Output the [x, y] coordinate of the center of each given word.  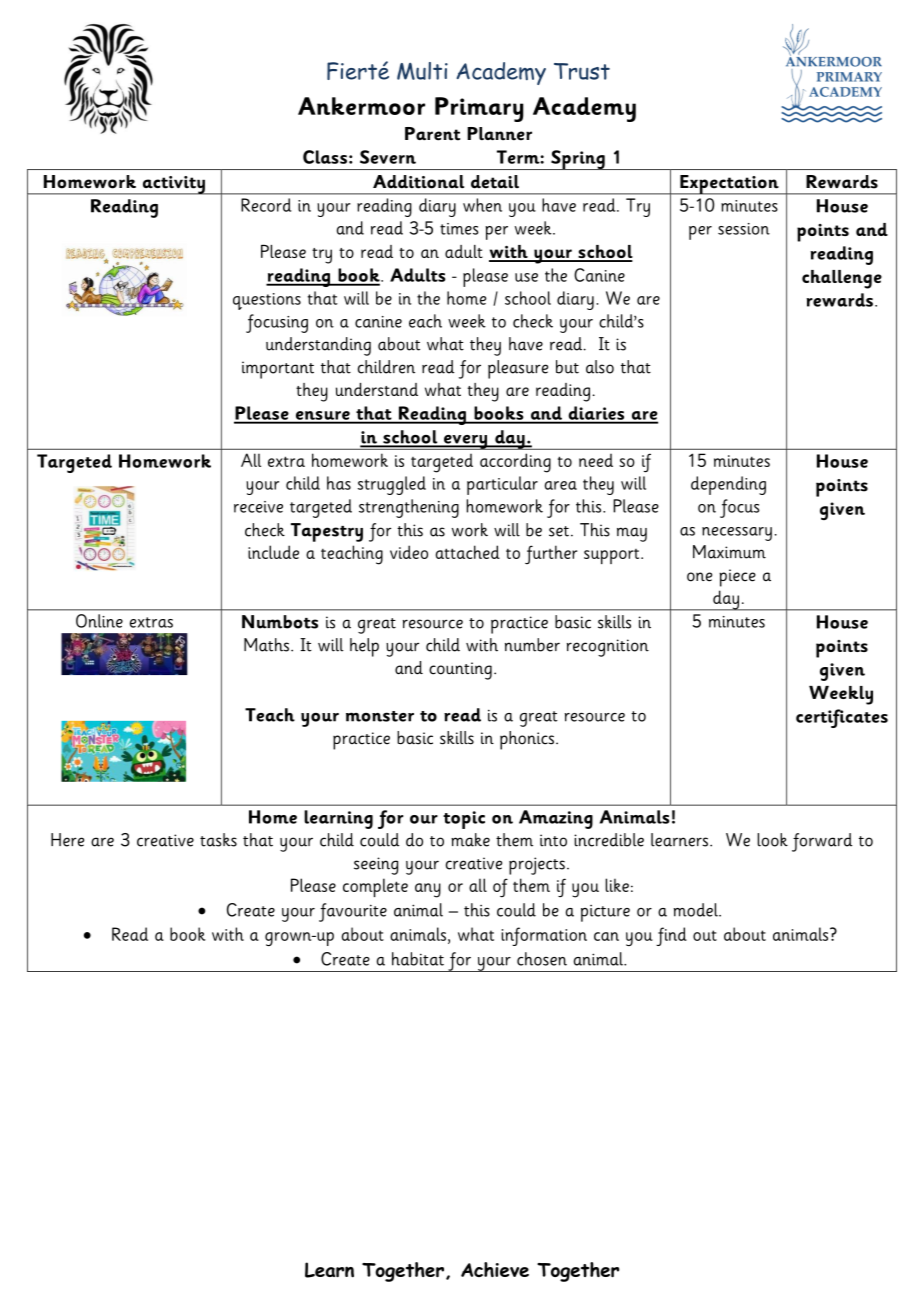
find [671, 936]
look [772, 840]
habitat [418, 959]
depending [728, 485]
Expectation [729, 185]
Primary [479, 109]
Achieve [495, 1269]
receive [258, 507]
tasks [218, 840]
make [470, 840]
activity [173, 185]
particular [502, 485]
